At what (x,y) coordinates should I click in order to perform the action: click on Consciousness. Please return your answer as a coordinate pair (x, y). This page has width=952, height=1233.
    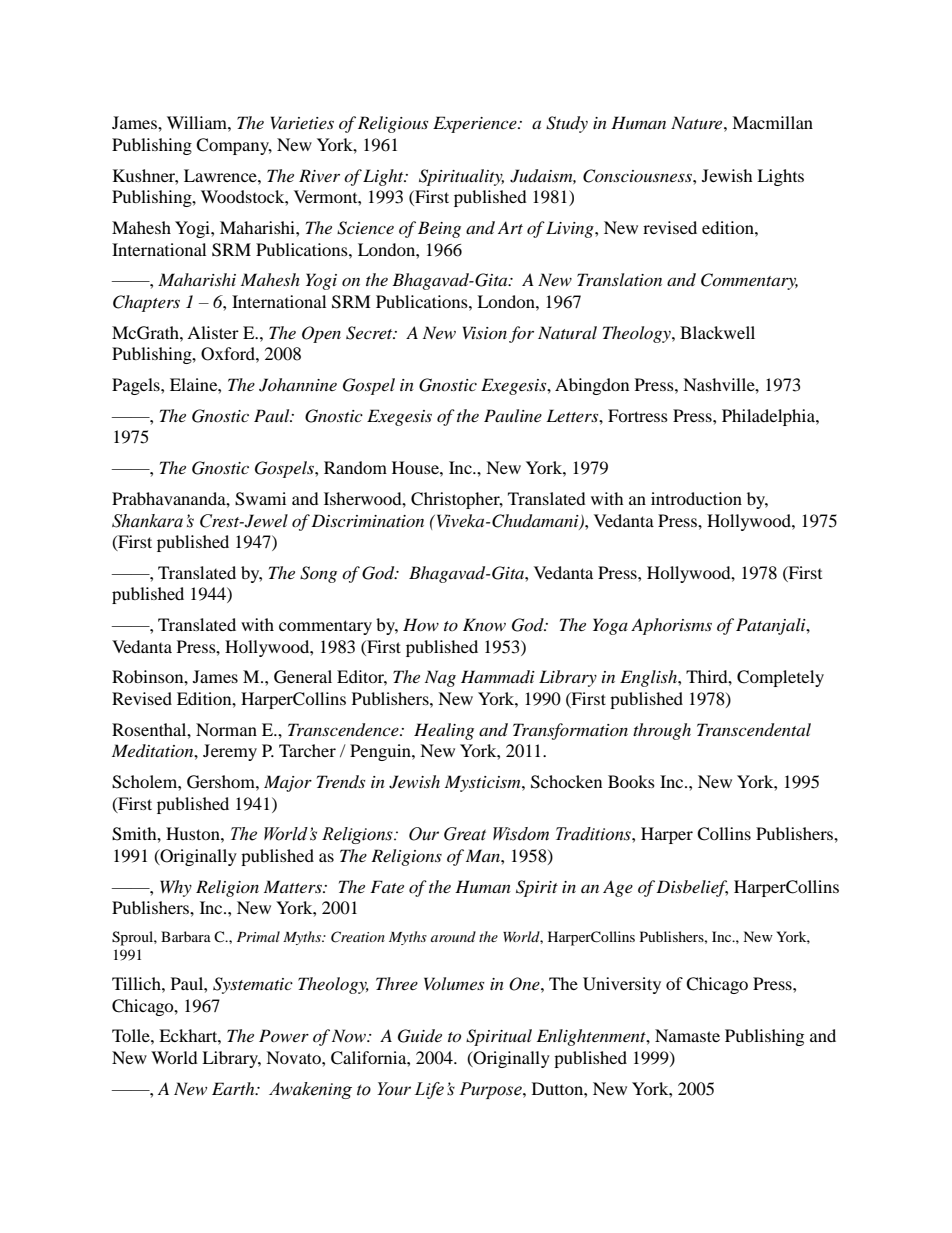
    Looking at the image, I should click on (638, 176).
